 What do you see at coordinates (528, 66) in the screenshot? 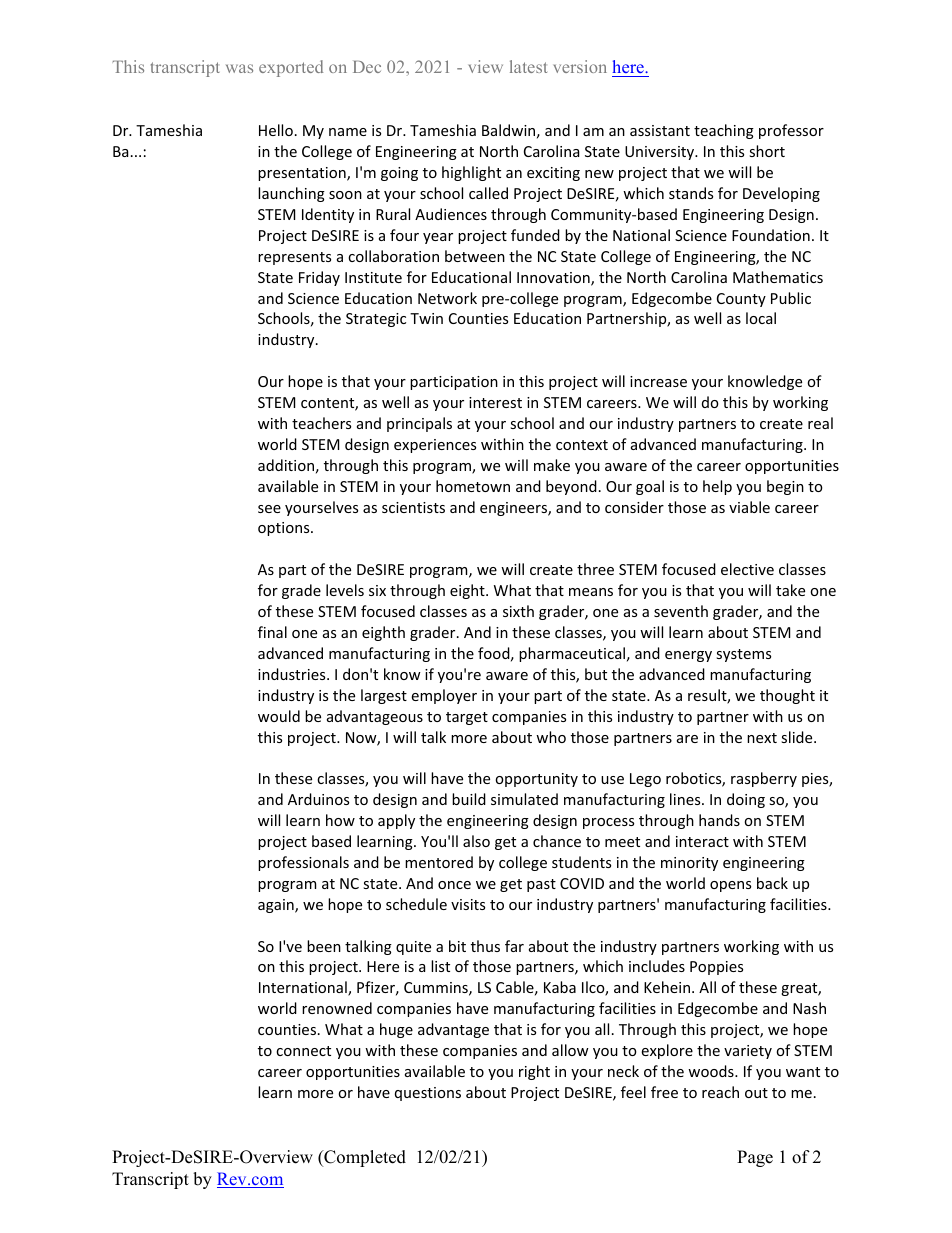
I see `latest` at bounding box center [528, 66].
